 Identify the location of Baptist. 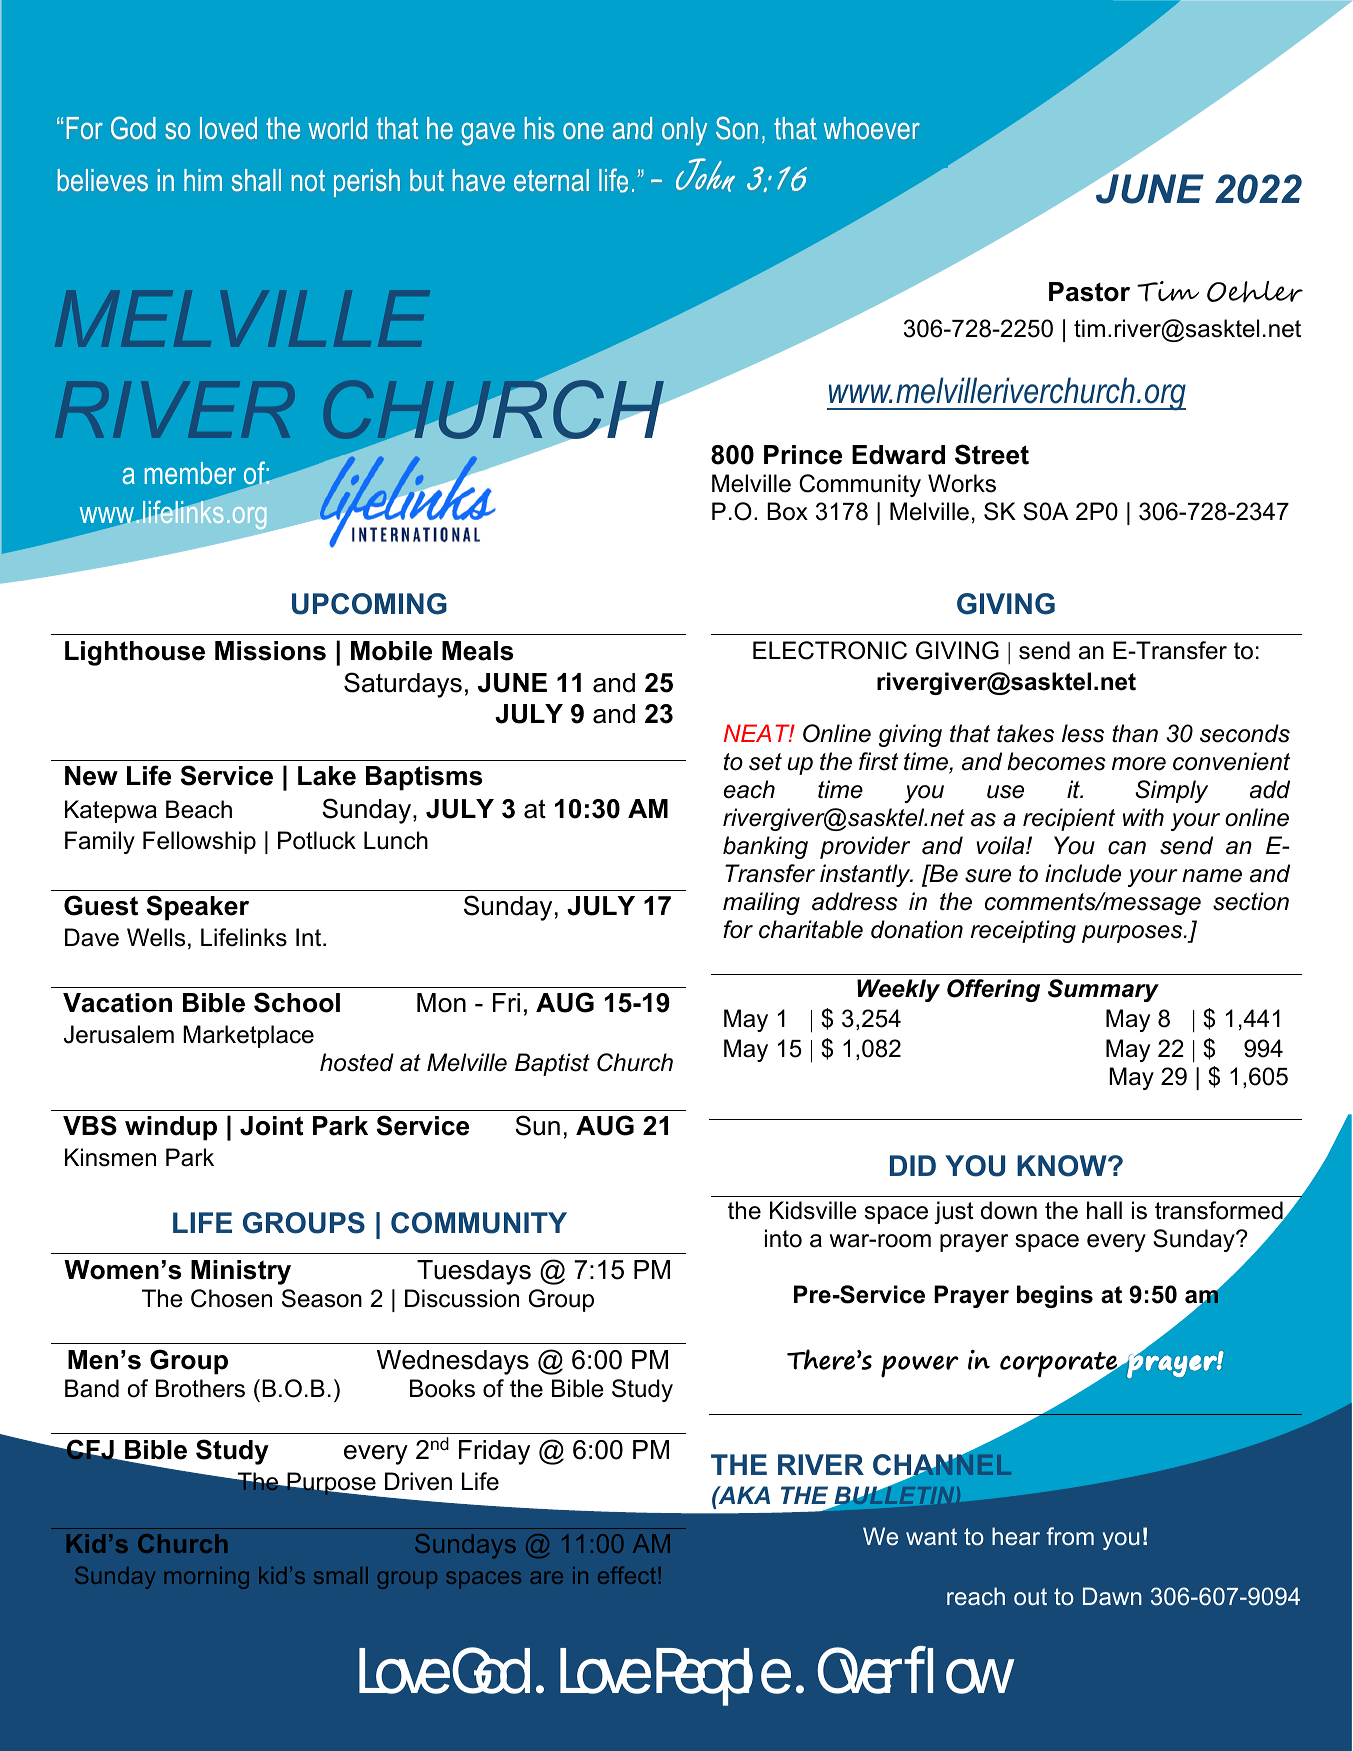
(552, 1064).
